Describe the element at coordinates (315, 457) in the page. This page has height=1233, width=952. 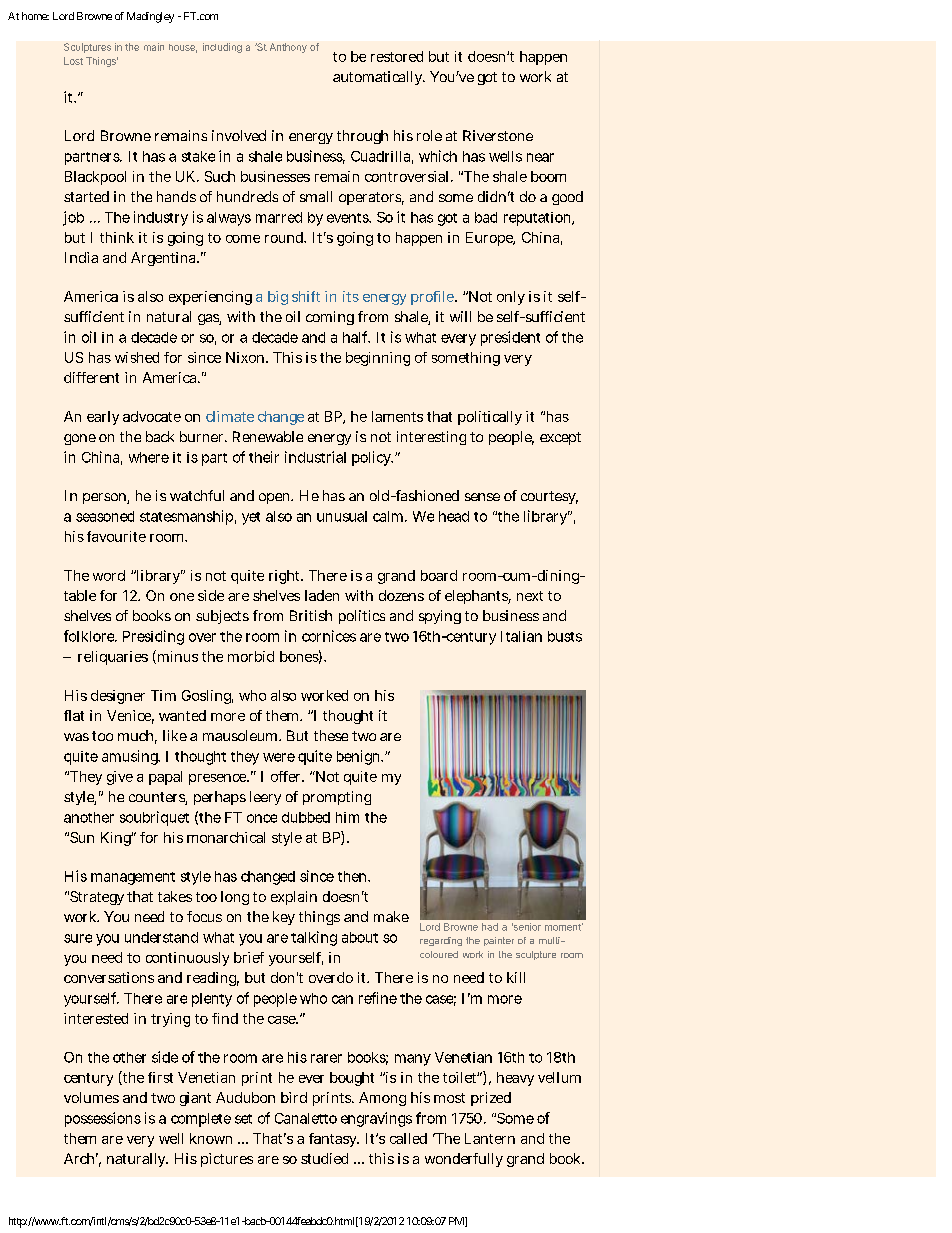
I see `industrial` at that location.
